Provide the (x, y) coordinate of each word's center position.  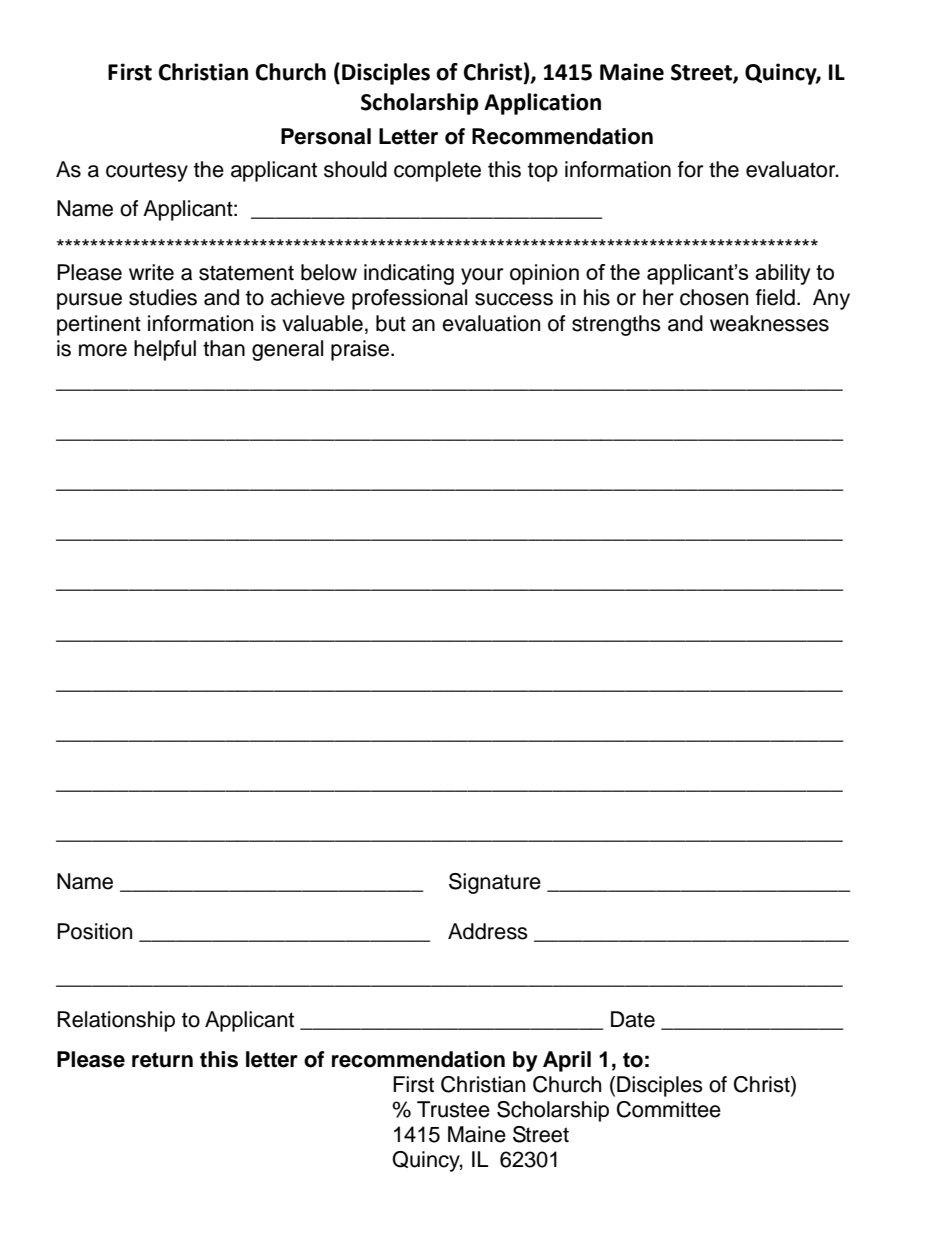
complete (437, 171)
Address (488, 931)
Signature (495, 883)
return (162, 1060)
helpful (165, 350)
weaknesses (769, 323)
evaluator (792, 169)
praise (361, 350)
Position (94, 931)
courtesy (147, 172)
